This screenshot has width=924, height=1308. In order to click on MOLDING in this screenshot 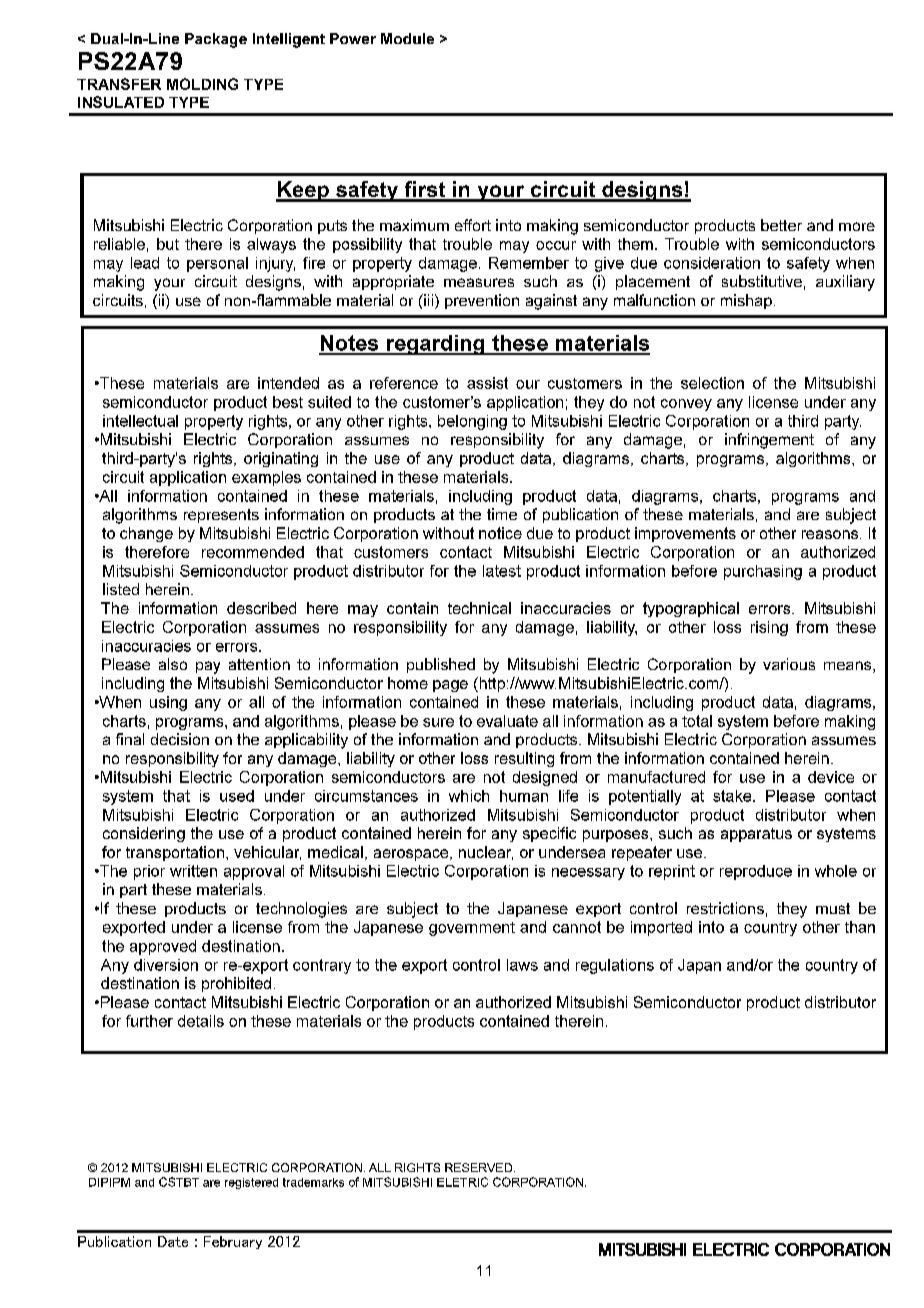, I will do `click(202, 84)`.
